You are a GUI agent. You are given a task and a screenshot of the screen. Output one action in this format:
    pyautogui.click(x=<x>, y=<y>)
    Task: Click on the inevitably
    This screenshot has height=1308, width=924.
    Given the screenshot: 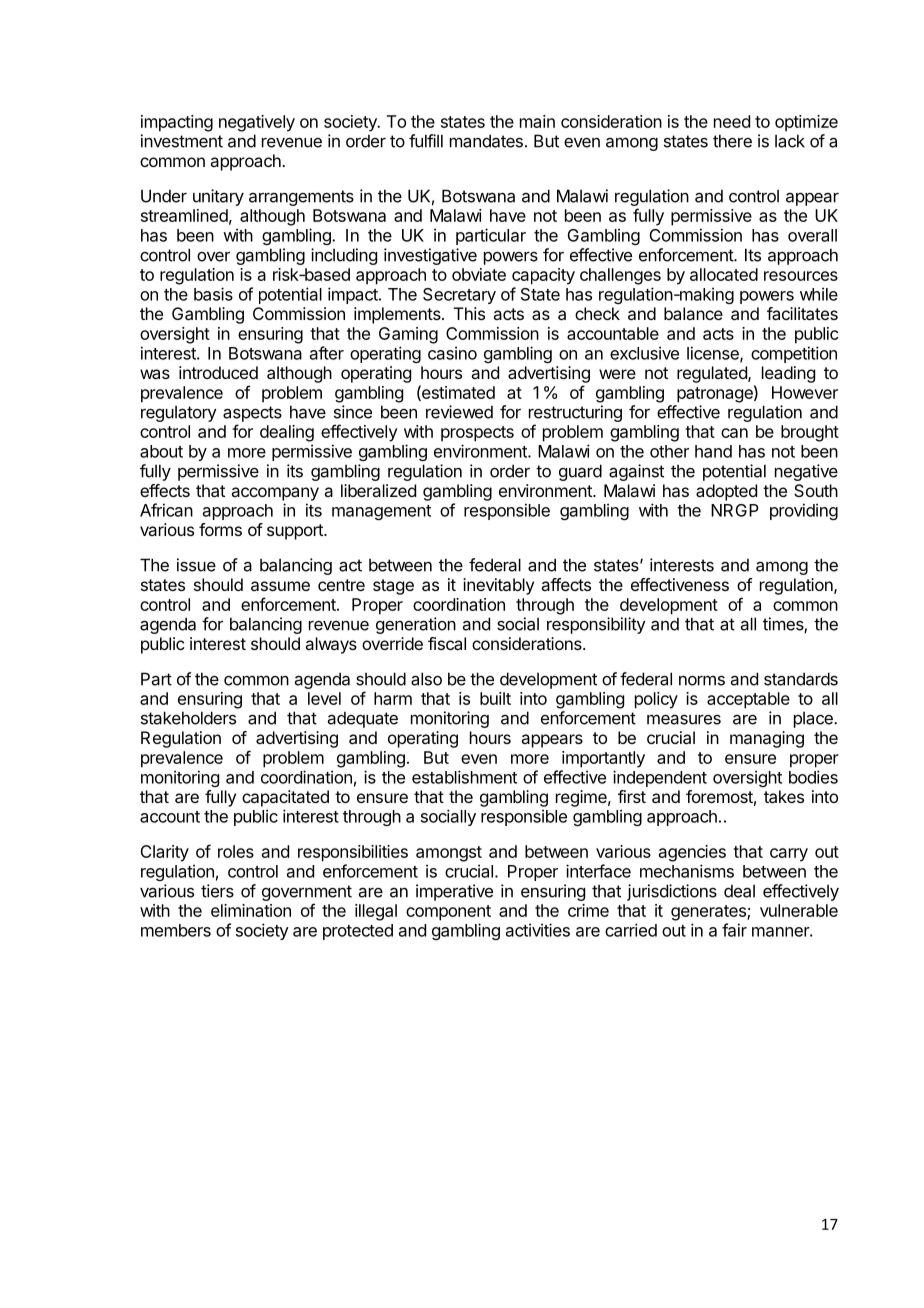 What is the action you would take?
    pyautogui.click(x=498, y=586)
